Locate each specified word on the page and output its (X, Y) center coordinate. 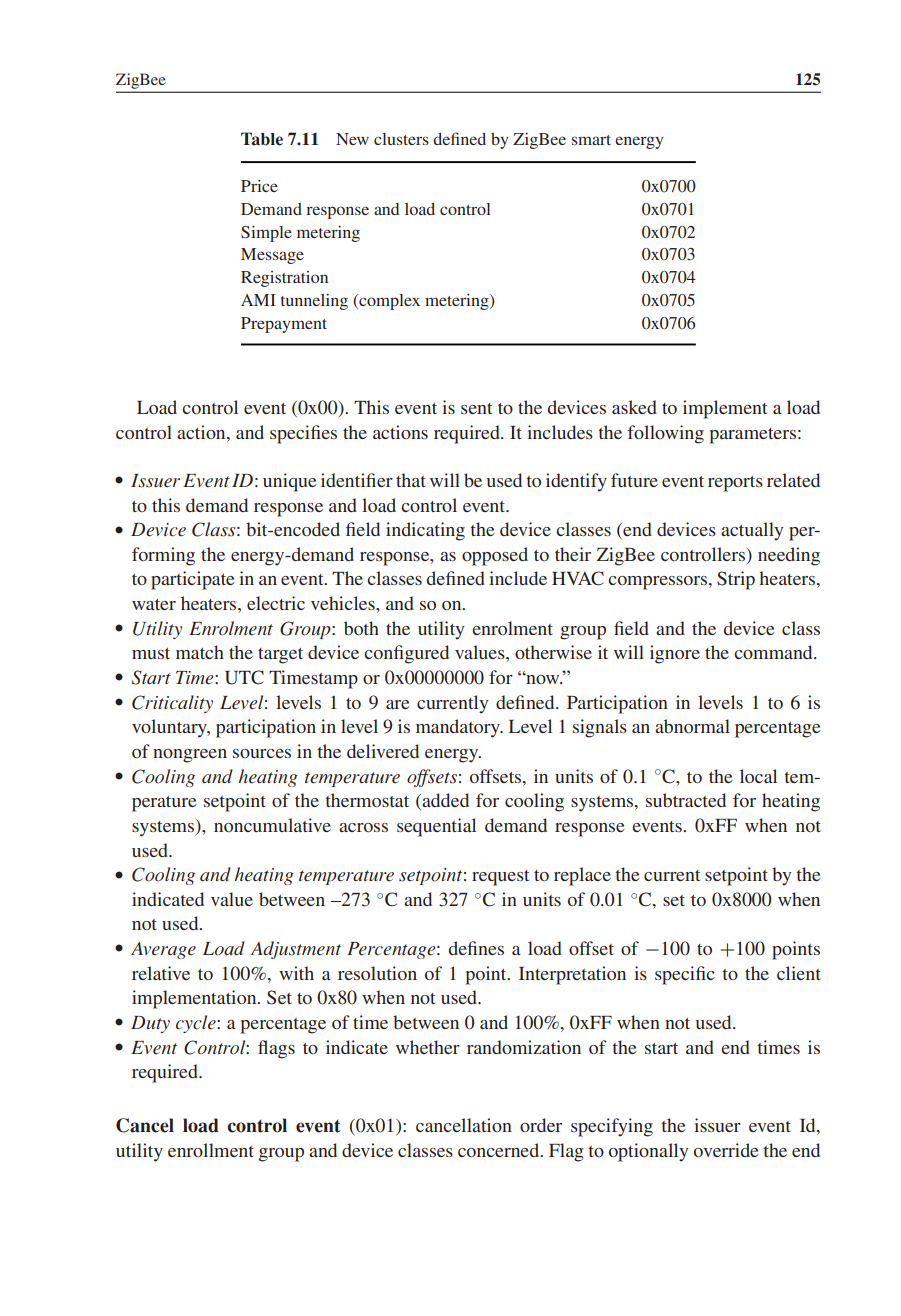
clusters (401, 139)
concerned (500, 1150)
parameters (753, 436)
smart (591, 140)
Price (259, 186)
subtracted (686, 800)
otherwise (553, 652)
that (411, 480)
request (500, 878)
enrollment (211, 1150)
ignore (675, 654)
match (200, 652)
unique (290, 482)
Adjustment (295, 950)
